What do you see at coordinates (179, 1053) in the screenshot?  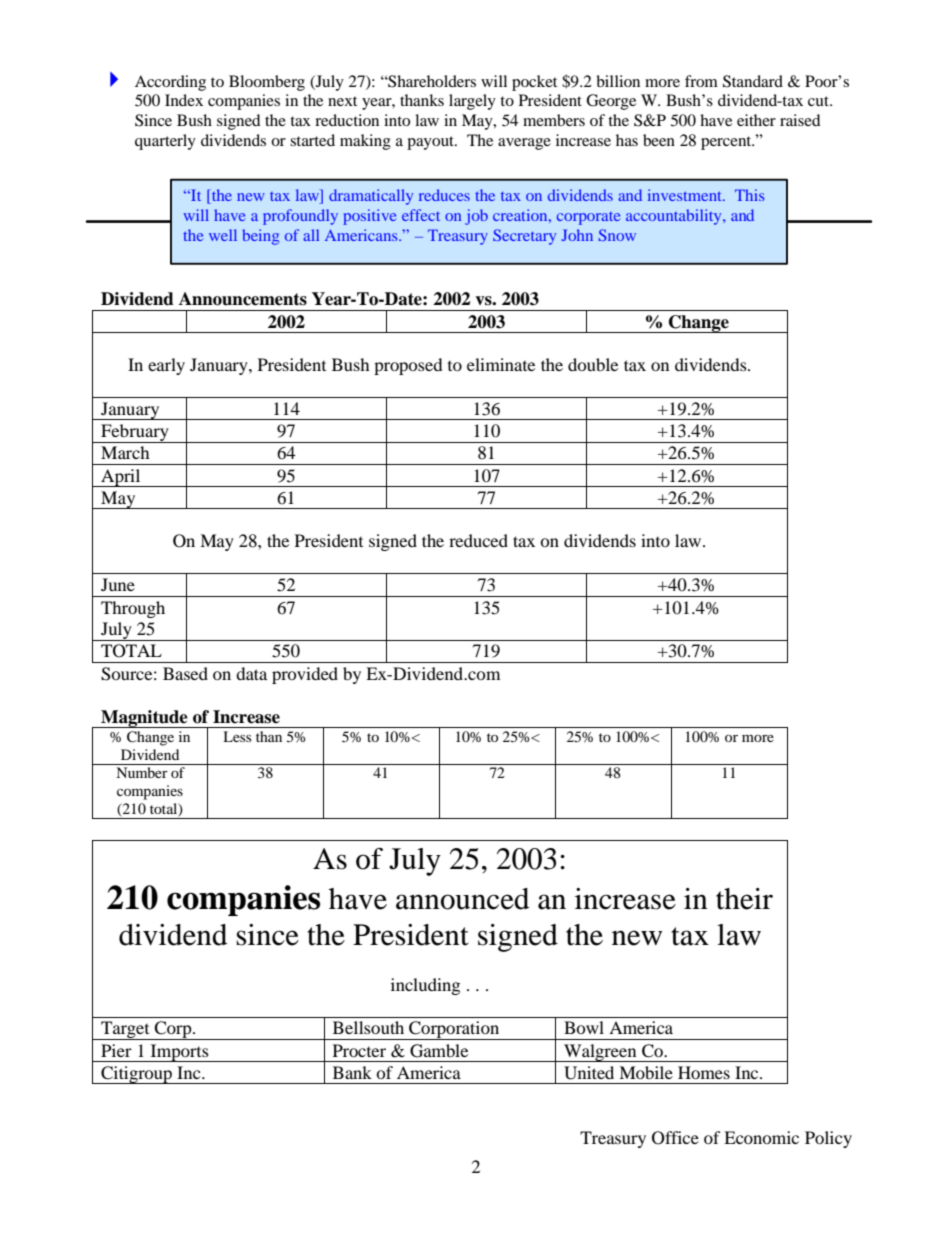 I see `Imports` at bounding box center [179, 1053].
